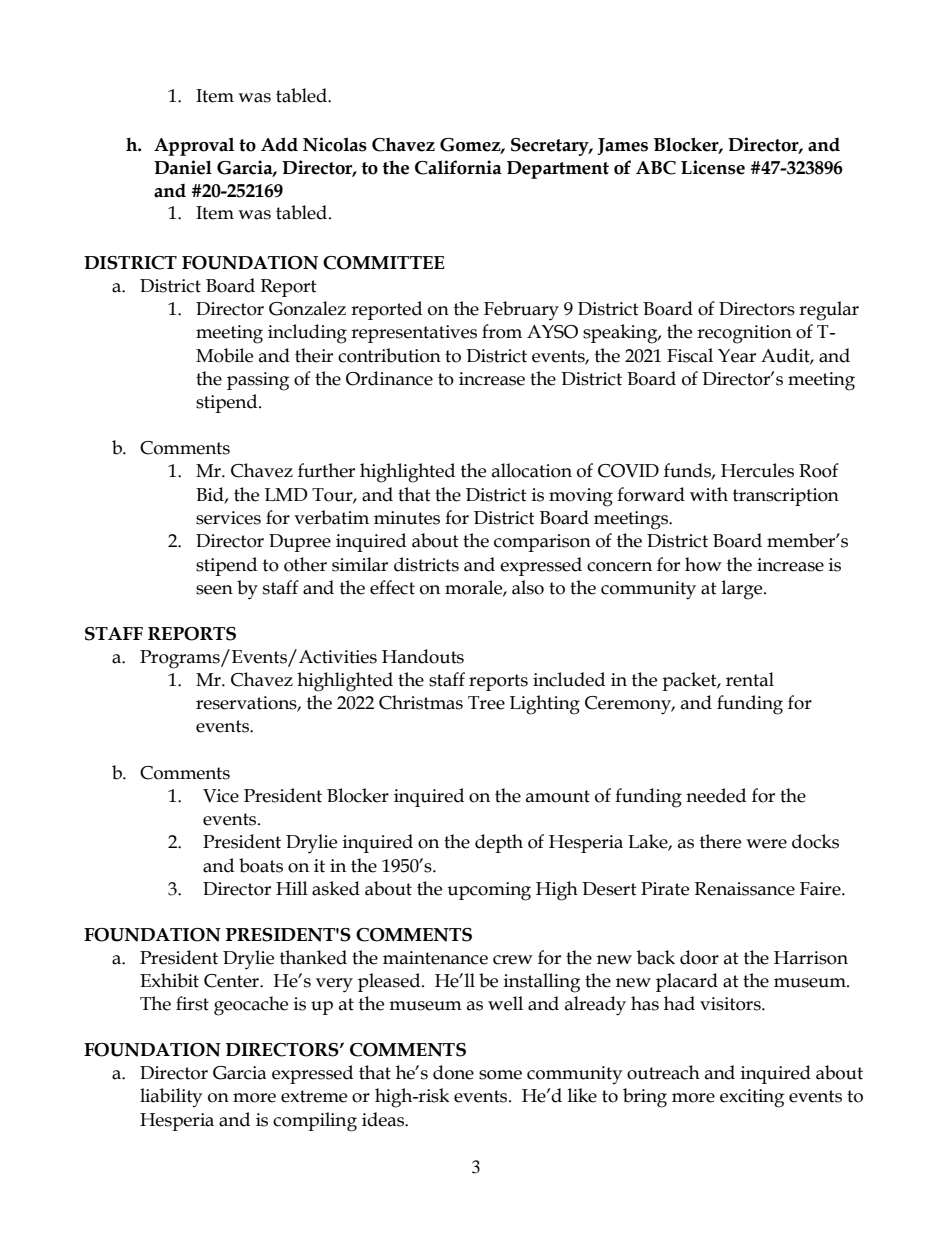 This image has height=1233, width=952. I want to click on further, so click(326, 470).
